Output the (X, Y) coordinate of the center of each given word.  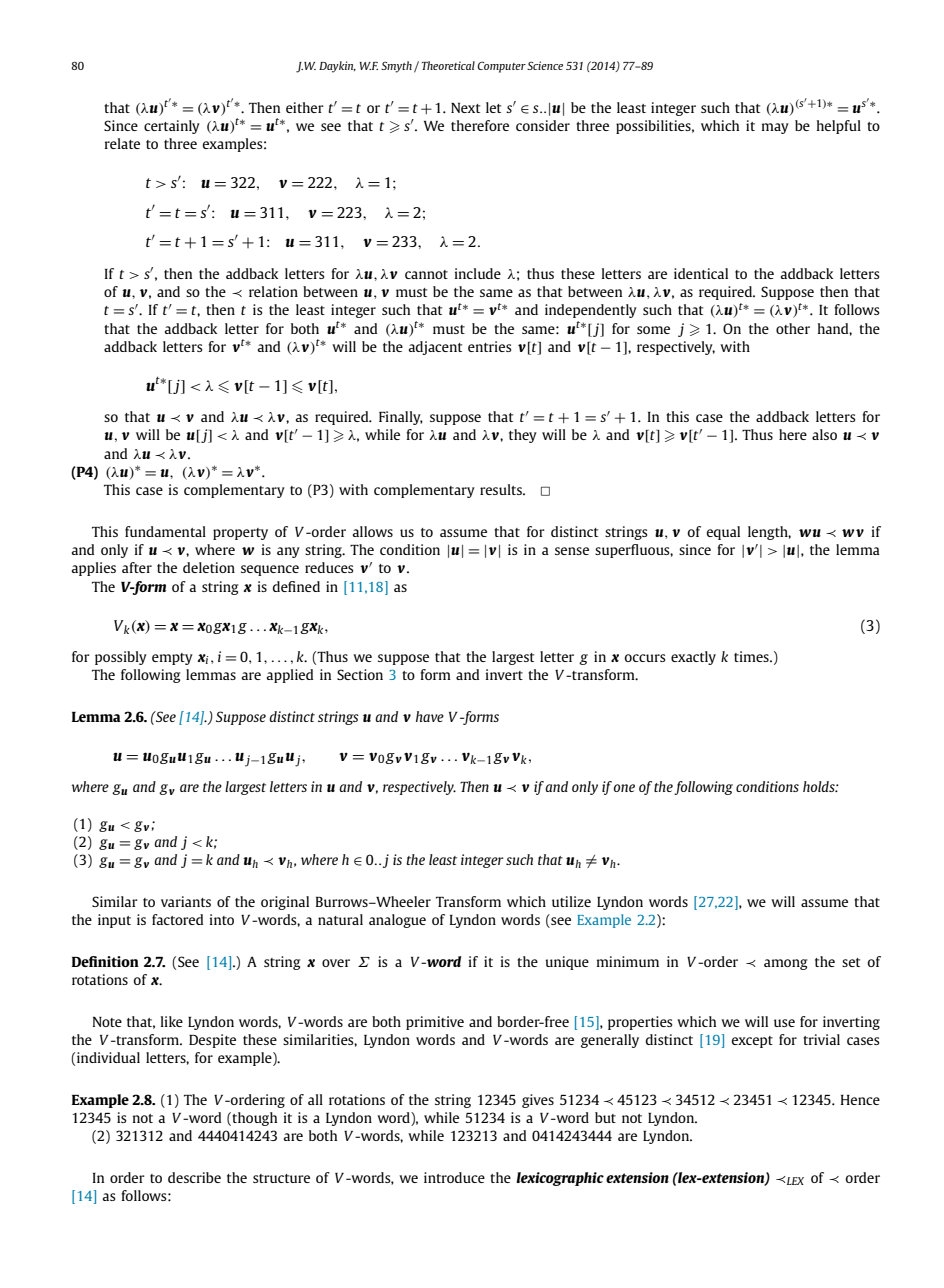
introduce (454, 1177)
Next (465, 108)
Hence (860, 1100)
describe (194, 1177)
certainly (172, 127)
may (775, 128)
